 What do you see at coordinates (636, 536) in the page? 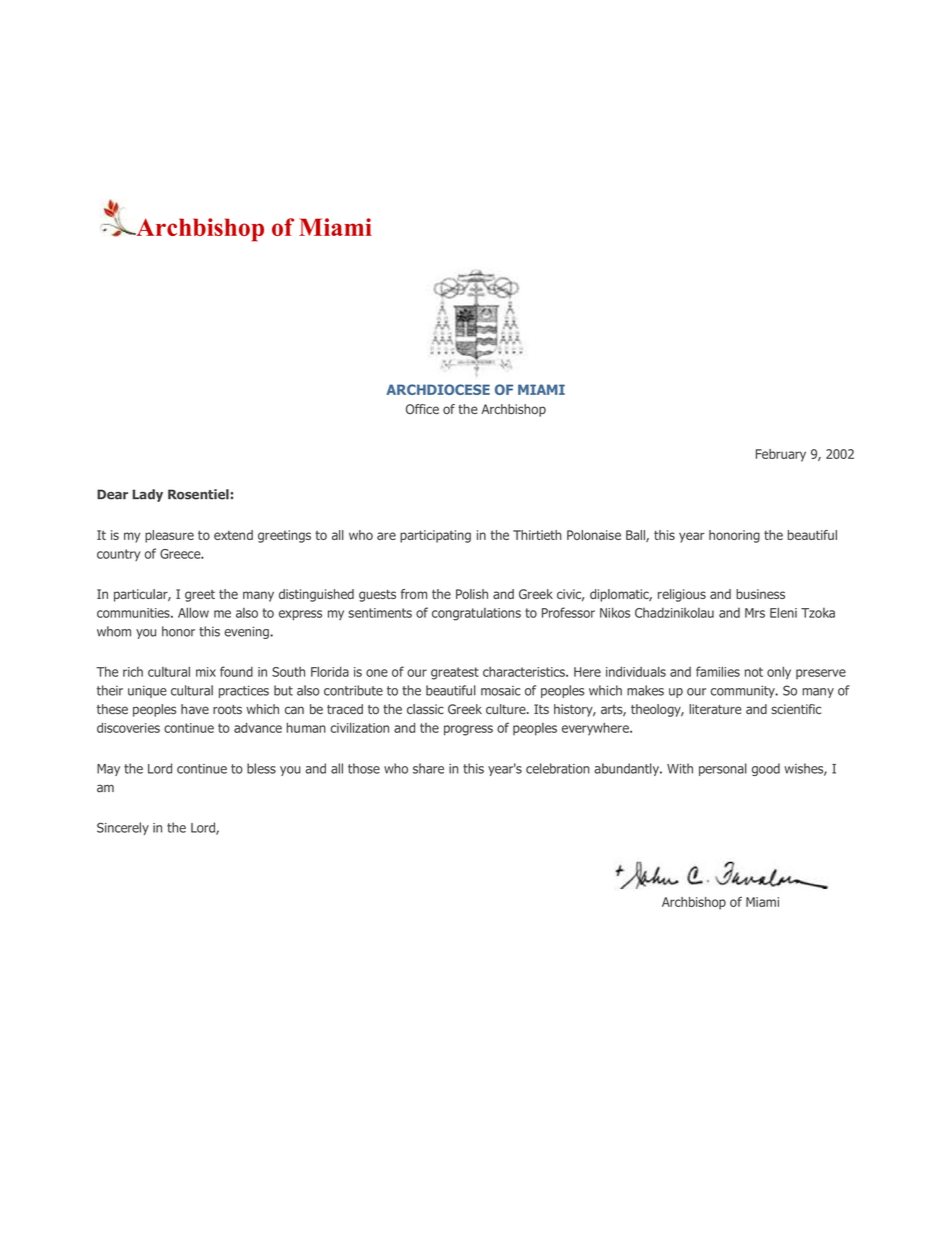
I see `Ball` at bounding box center [636, 536].
